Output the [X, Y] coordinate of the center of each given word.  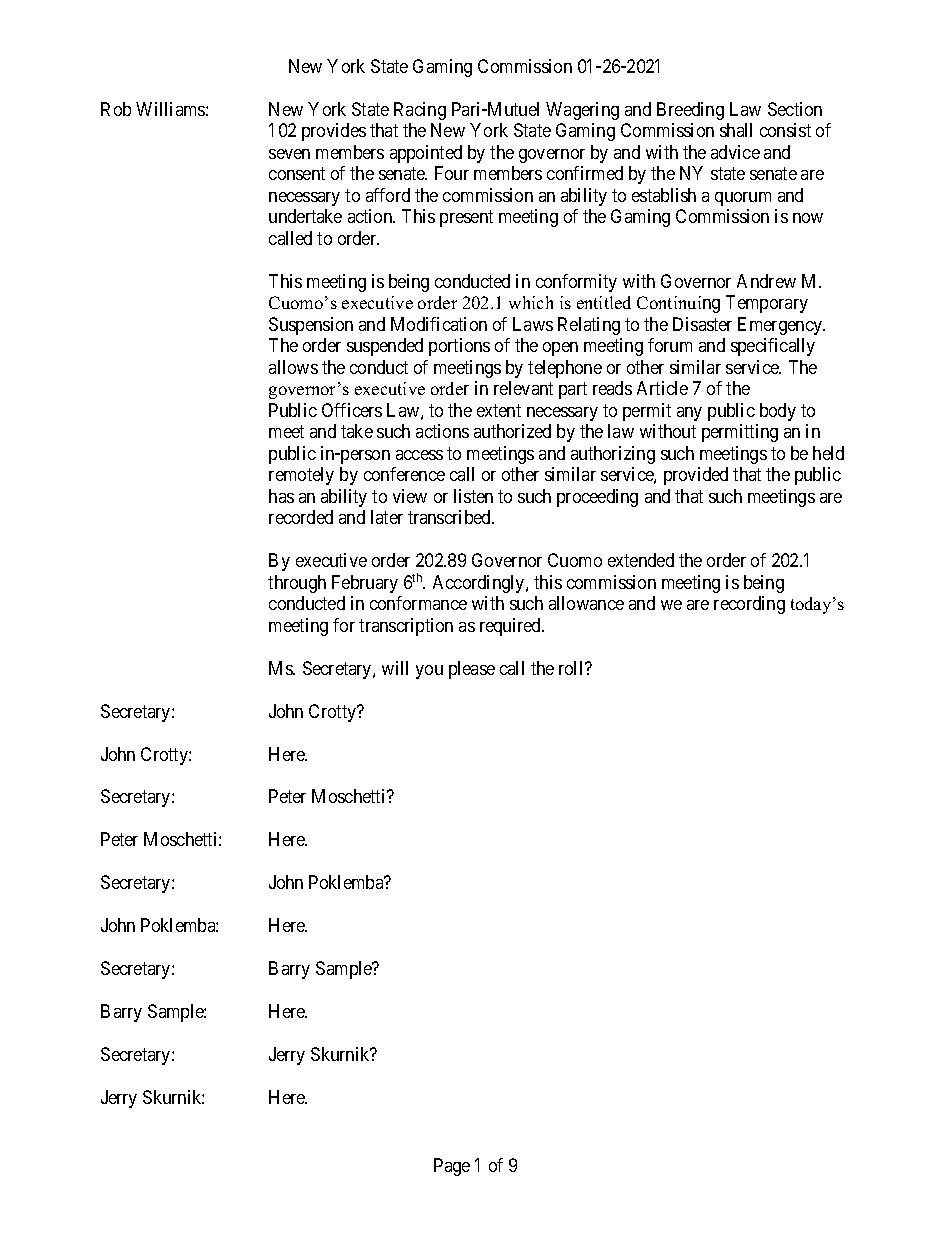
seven [289, 154]
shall [736, 130]
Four [452, 173]
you [429, 672]
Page [452, 1167]
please [472, 670]
